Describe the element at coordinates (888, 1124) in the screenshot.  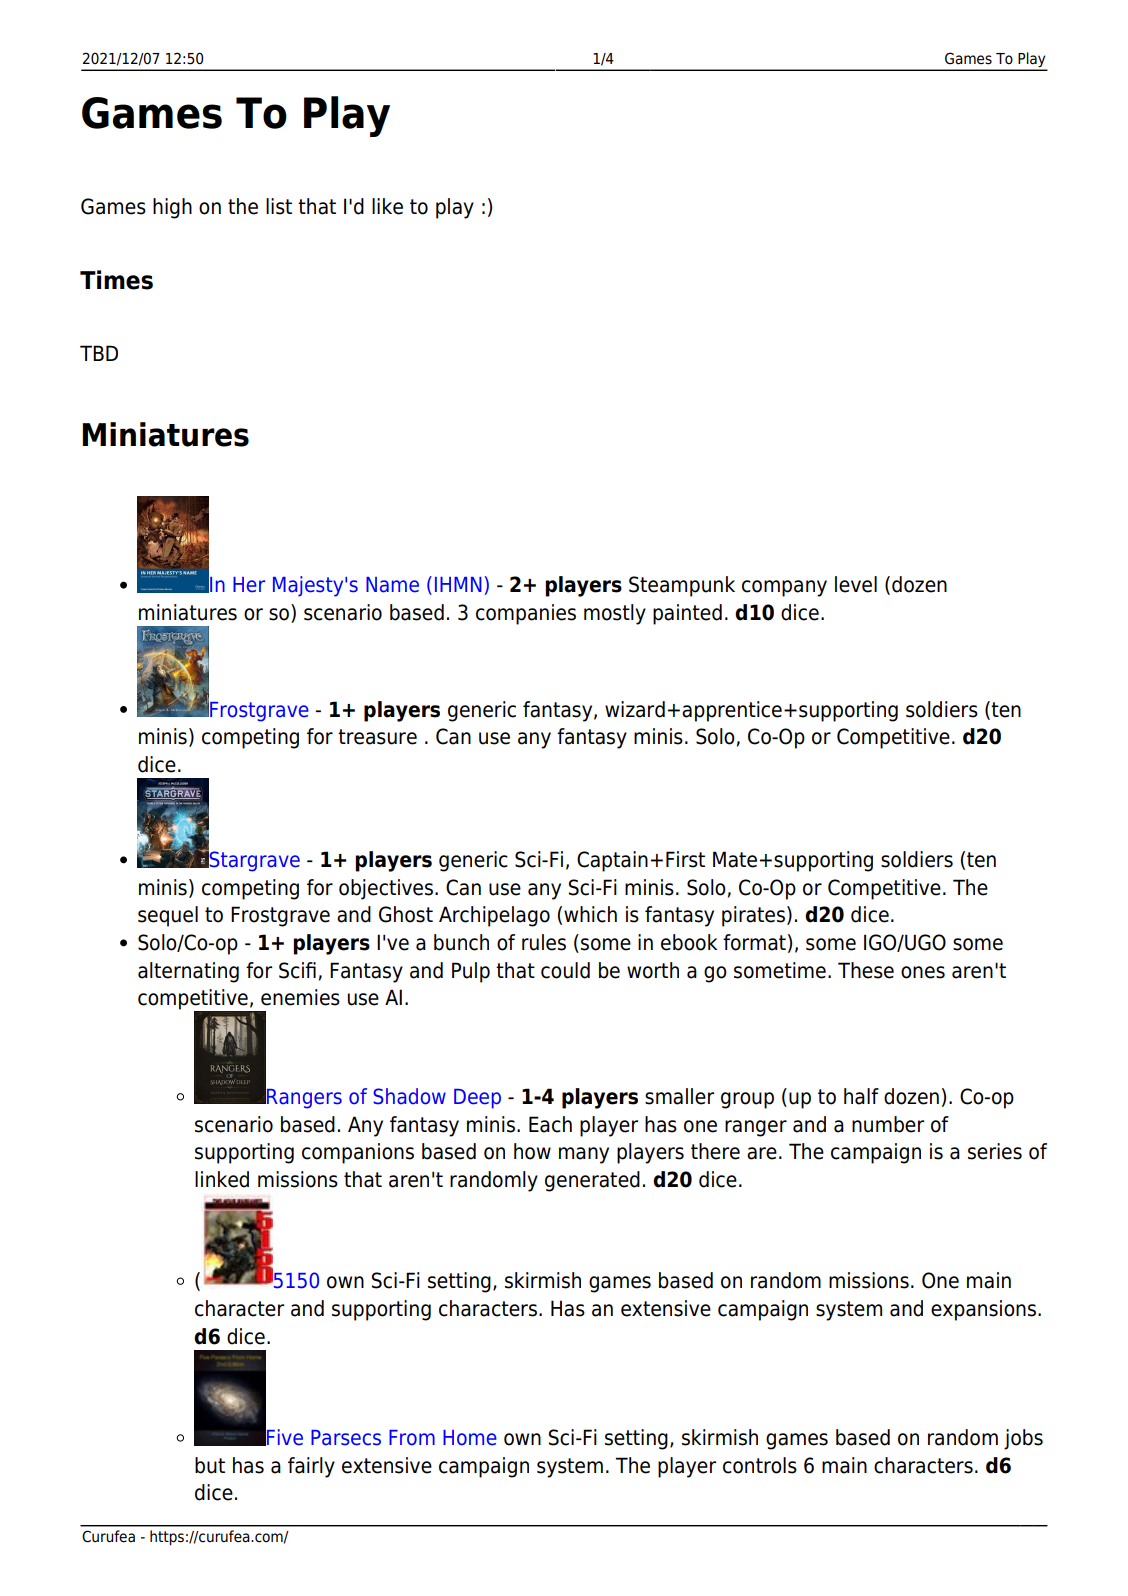
I see `number` at that location.
